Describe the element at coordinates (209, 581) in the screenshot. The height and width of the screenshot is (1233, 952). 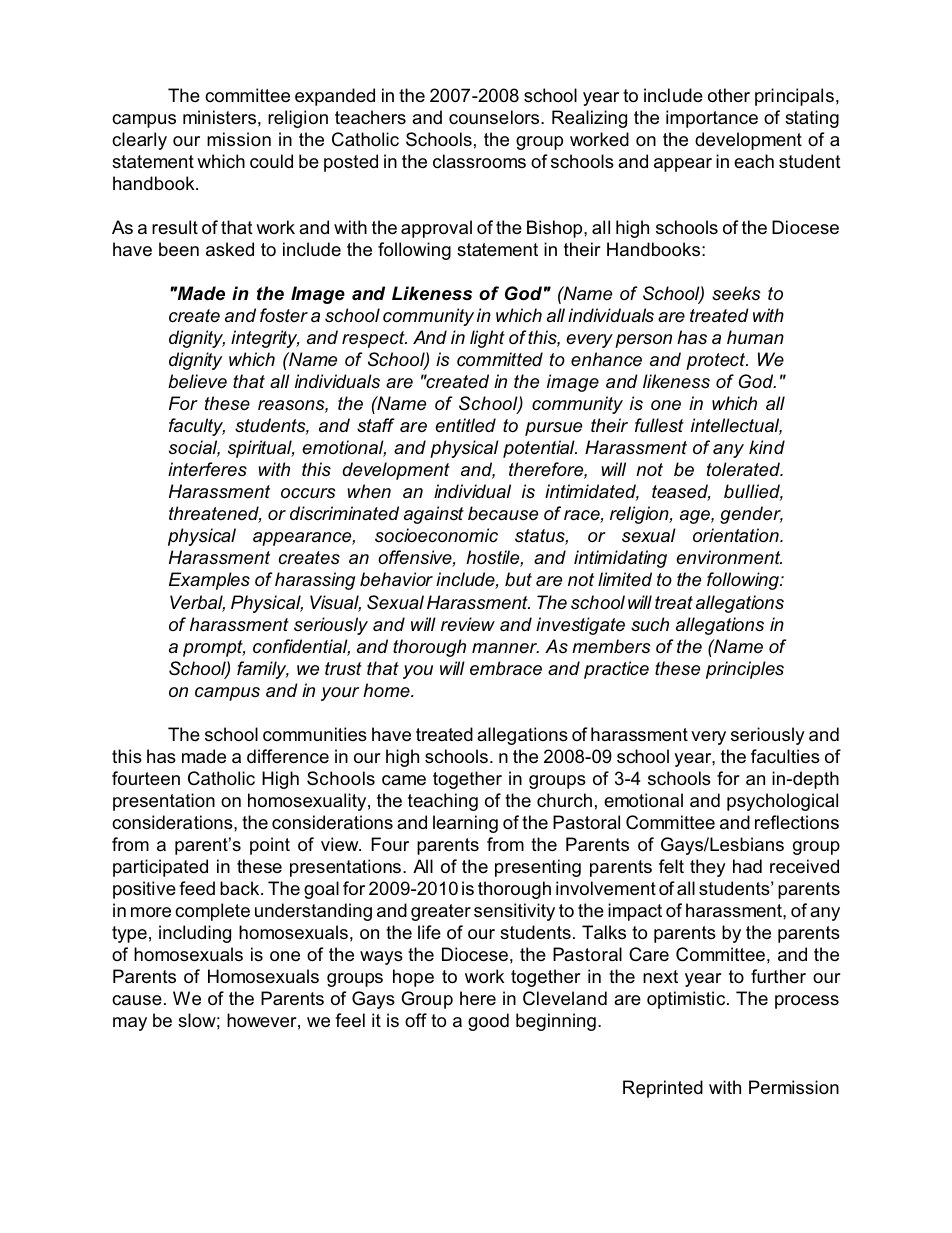
I see `Examples` at that location.
